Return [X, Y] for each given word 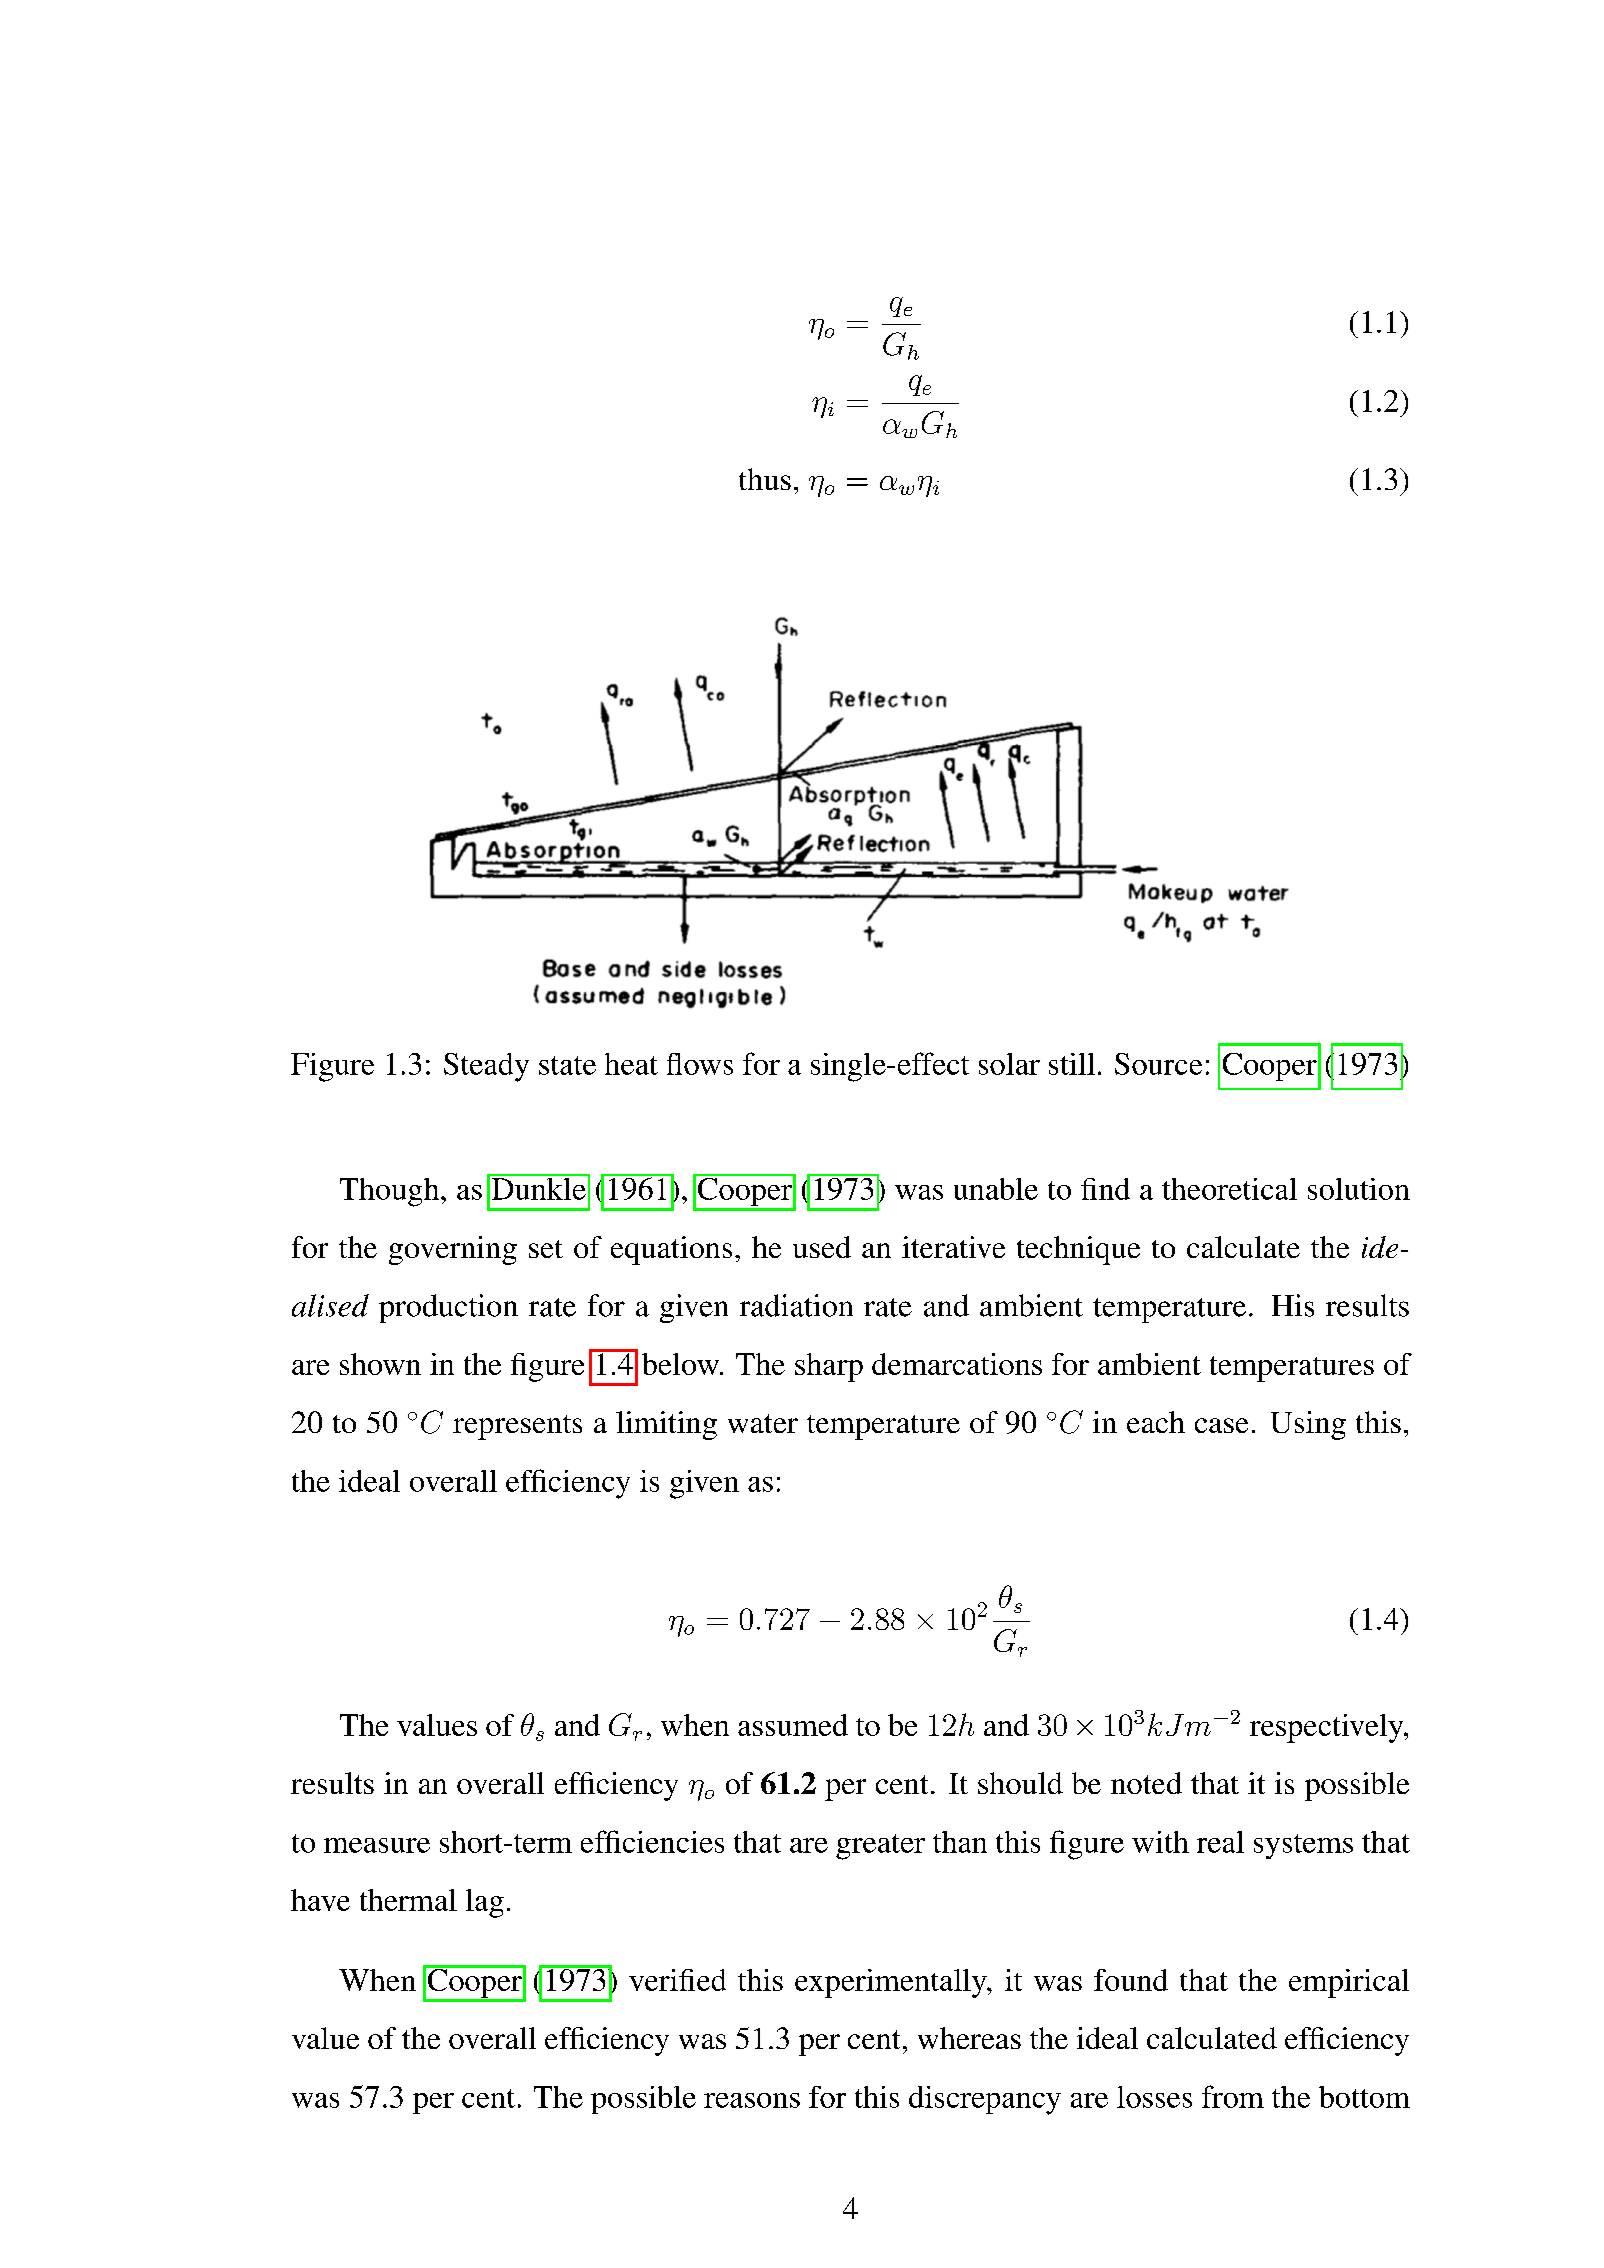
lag [485, 1903]
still [1072, 1064]
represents [517, 1427]
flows [700, 1064]
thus [765, 479]
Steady [486, 1067]
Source [1158, 1064]
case [1221, 1425]
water [763, 1423]
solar [1009, 1064]
